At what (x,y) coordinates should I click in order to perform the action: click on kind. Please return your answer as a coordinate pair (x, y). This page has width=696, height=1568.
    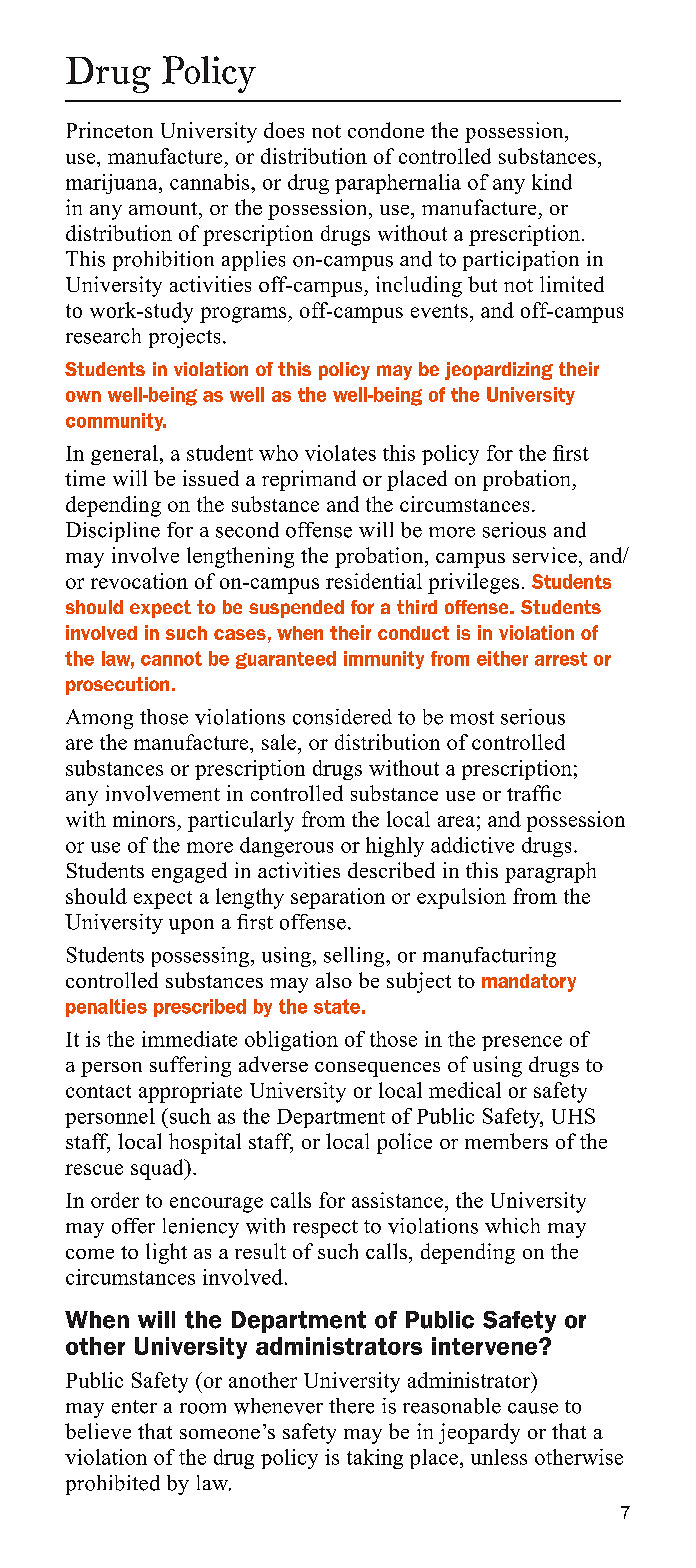
    Looking at the image, I should click on (552, 182).
